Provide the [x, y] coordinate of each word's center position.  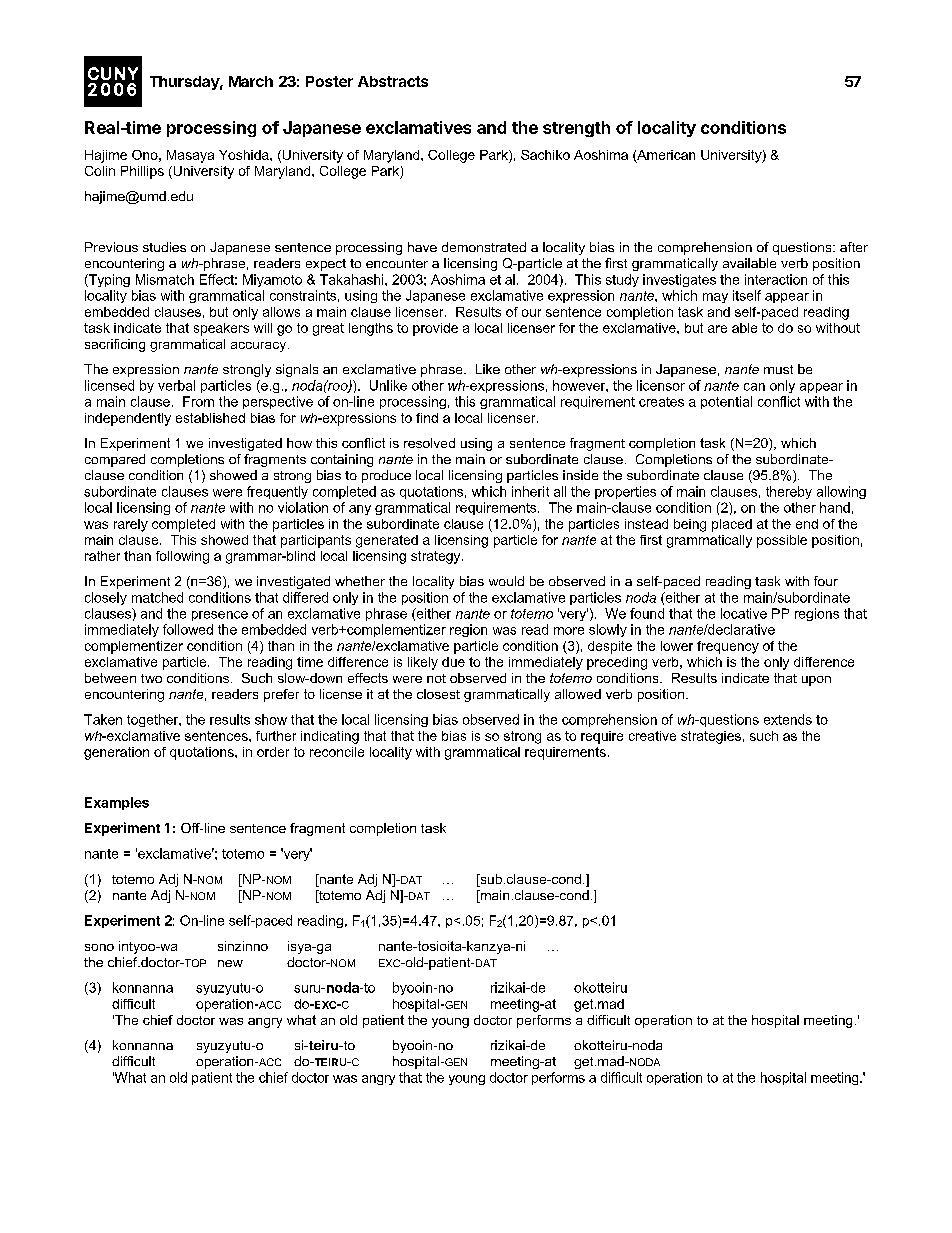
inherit [530, 491]
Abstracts [393, 81]
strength [576, 129]
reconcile [337, 752]
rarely [131, 525]
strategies [711, 737]
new [230, 963]
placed [732, 525]
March [251, 81]
